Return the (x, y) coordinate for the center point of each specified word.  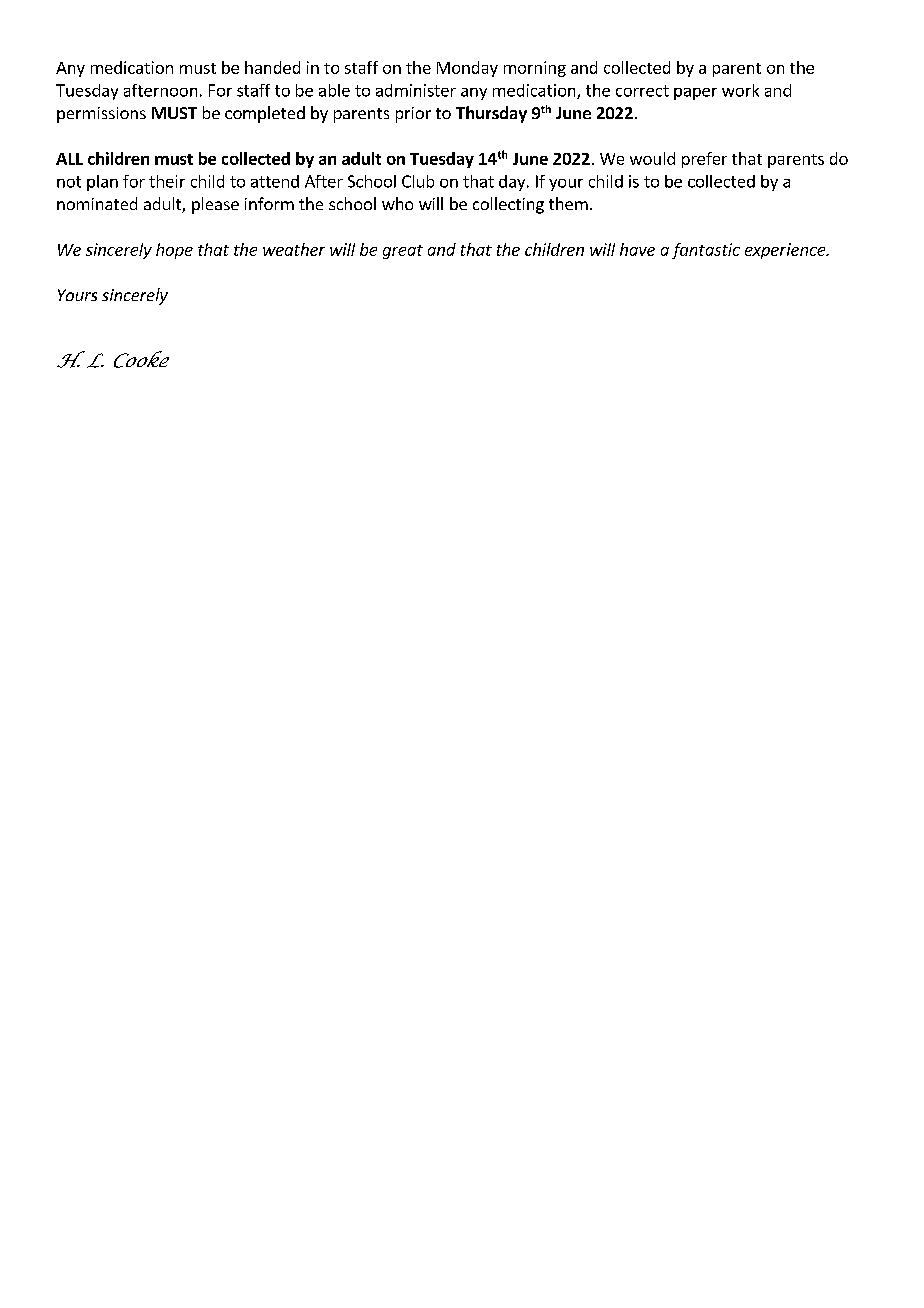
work (740, 90)
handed (272, 67)
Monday (467, 69)
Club (418, 181)
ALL (69, 159)
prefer (704, 160)
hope (174, 251)
